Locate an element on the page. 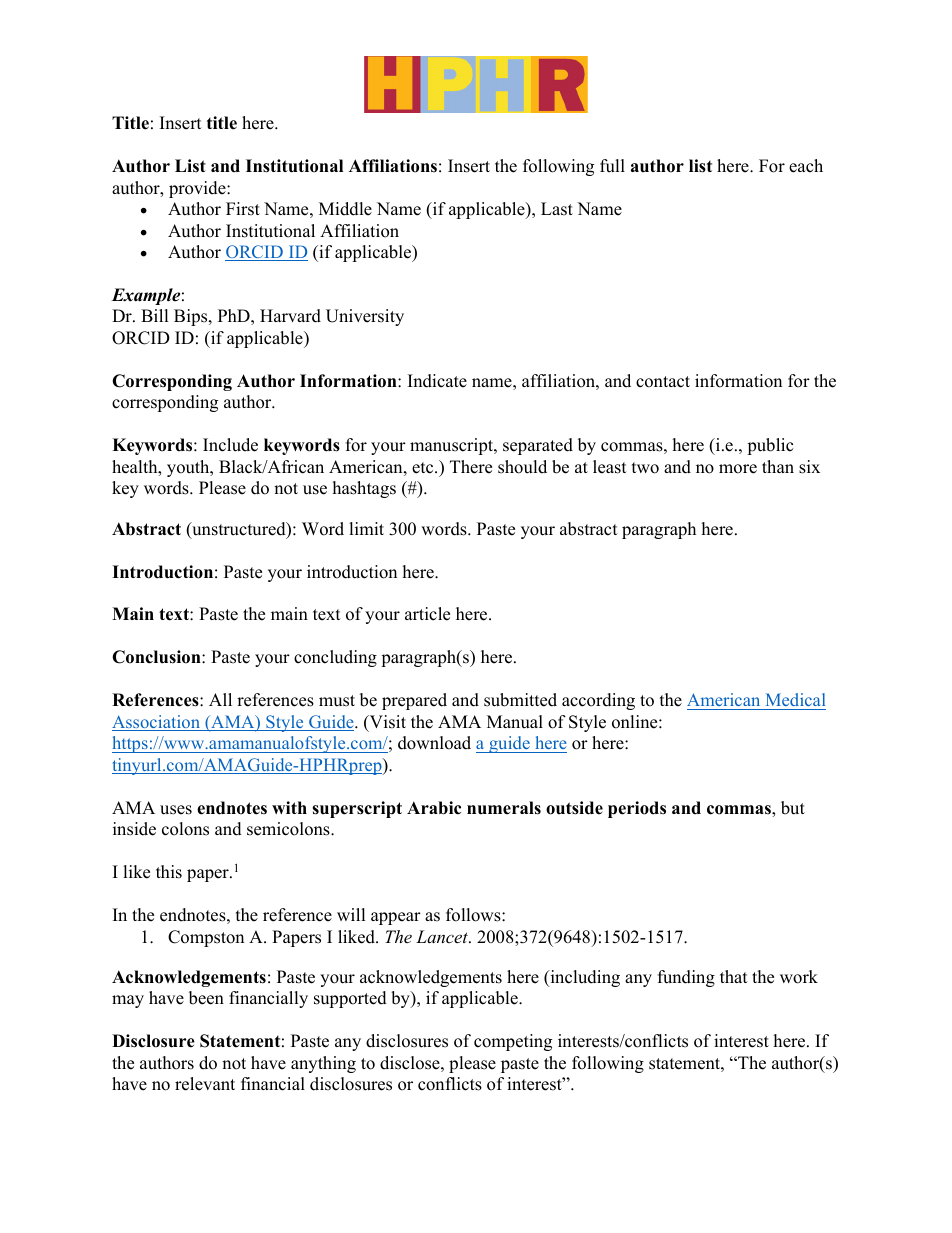  article is located at coordinates (427, 614).
